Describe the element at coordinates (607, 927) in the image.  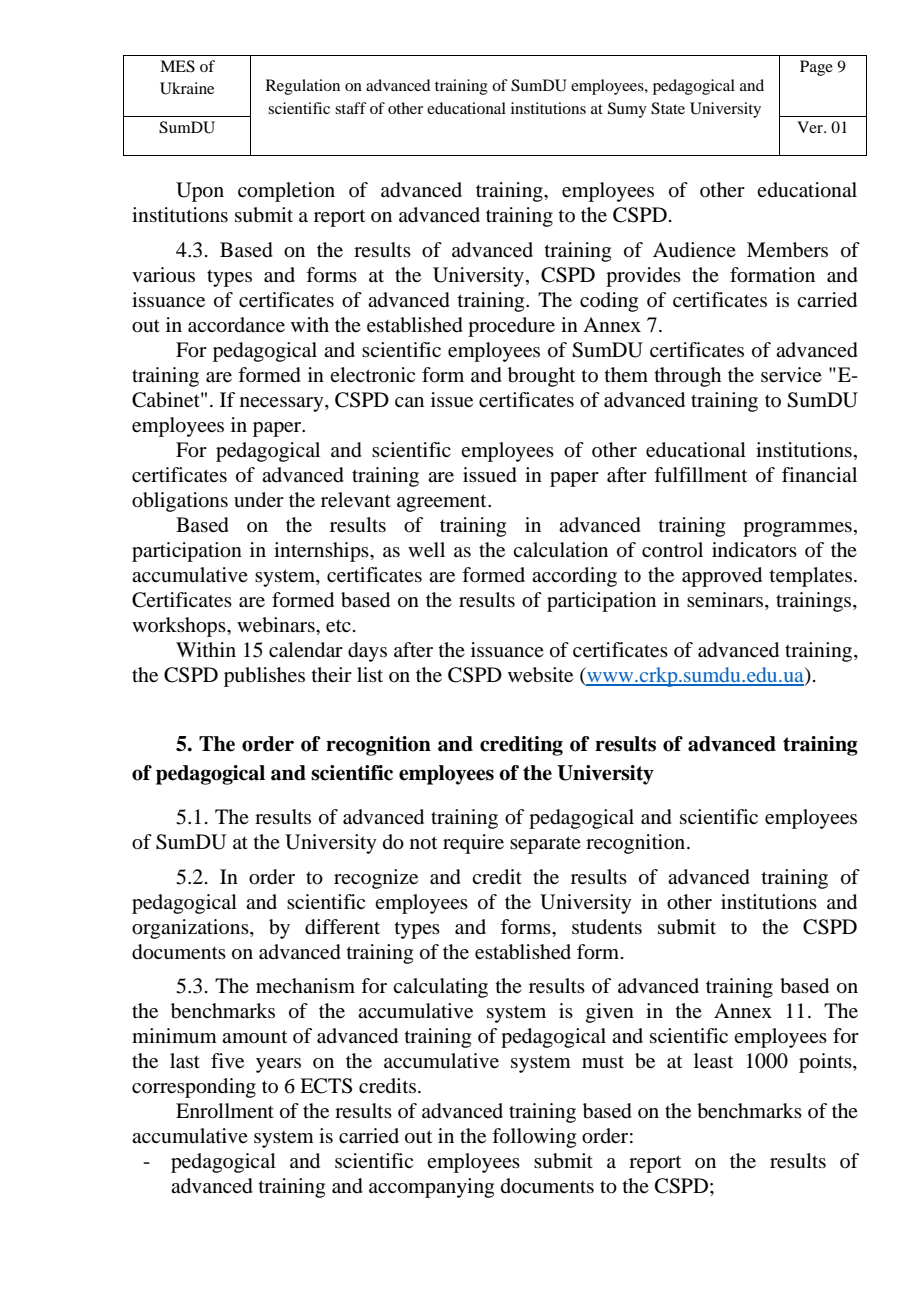
I see `students` at that location.
